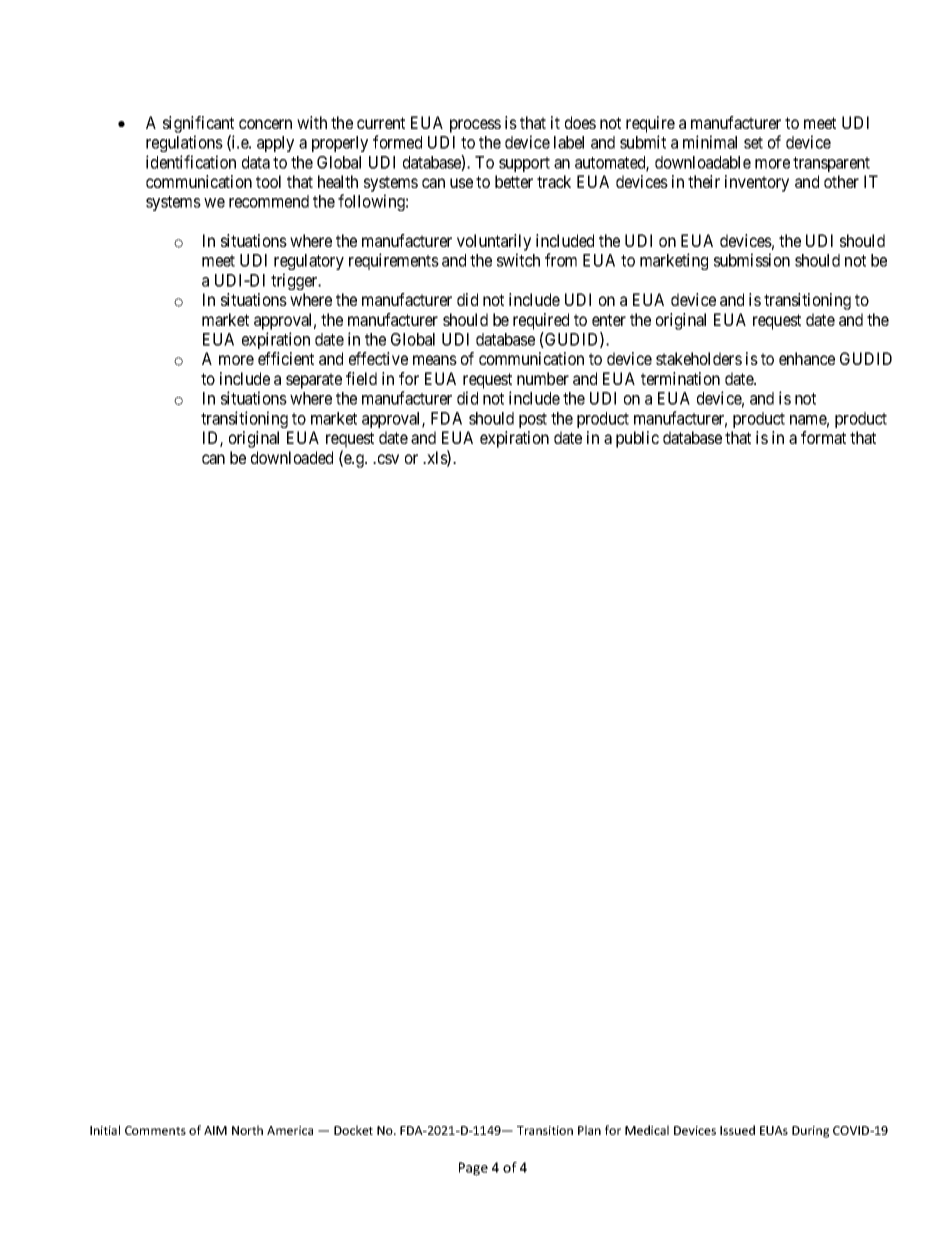 Image resolution: width=952 pixels, height=1233 pixels. Describe the element at coordinates (155, 1130) in the screenshot. I see `Comments` at that location.
